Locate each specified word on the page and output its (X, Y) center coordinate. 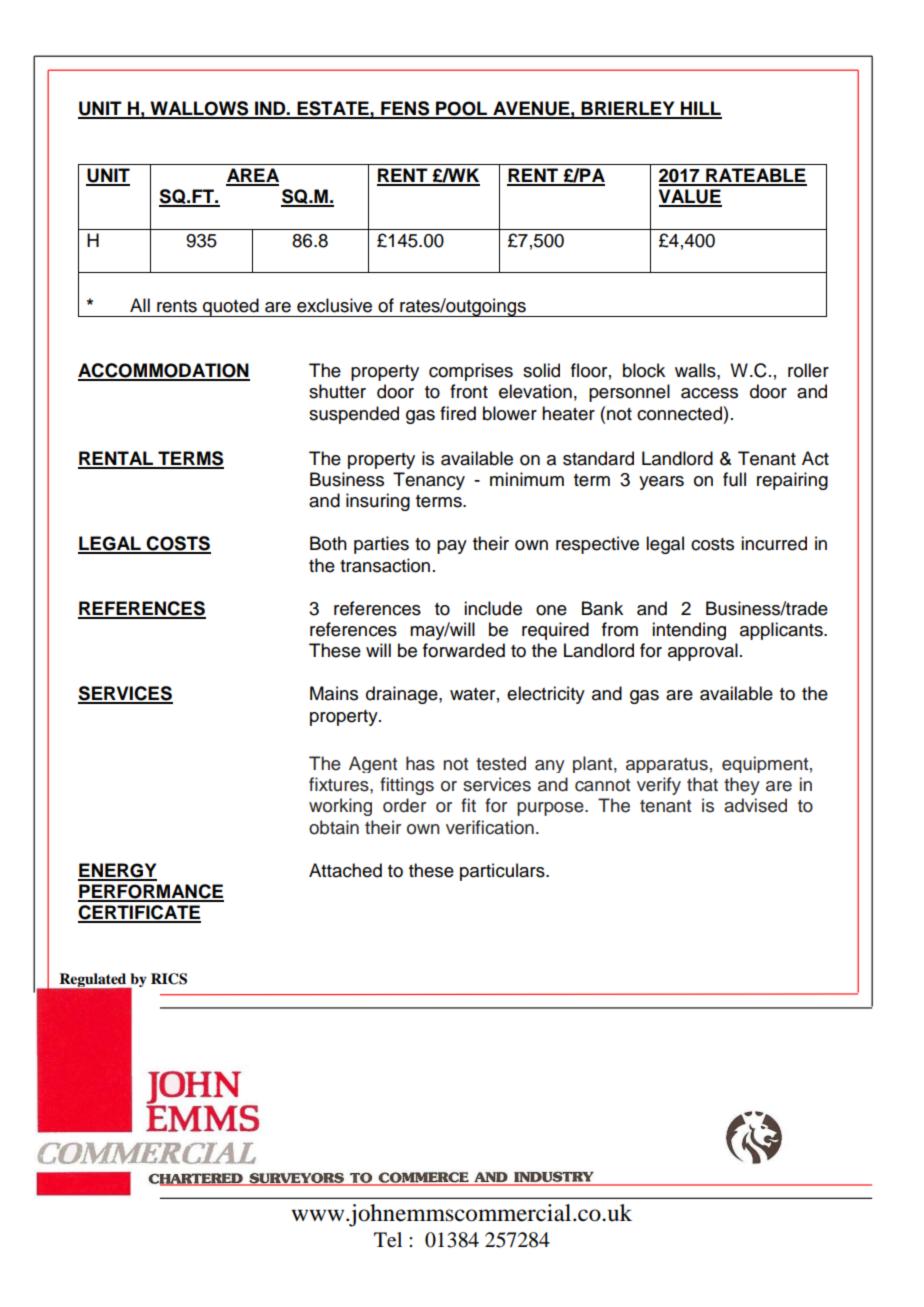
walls (696, 370)
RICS (169, 979)
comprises (471, 372)
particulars (503, 872)
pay (452, 547)
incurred (774, 543)
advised (755, 805)
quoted (231, 307)
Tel (388, 1239)
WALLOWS (199, 109)
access (709, 393)
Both (328, 543)
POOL (462, 109)
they (742, 786)
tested (501, 763)
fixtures (340, 784)
